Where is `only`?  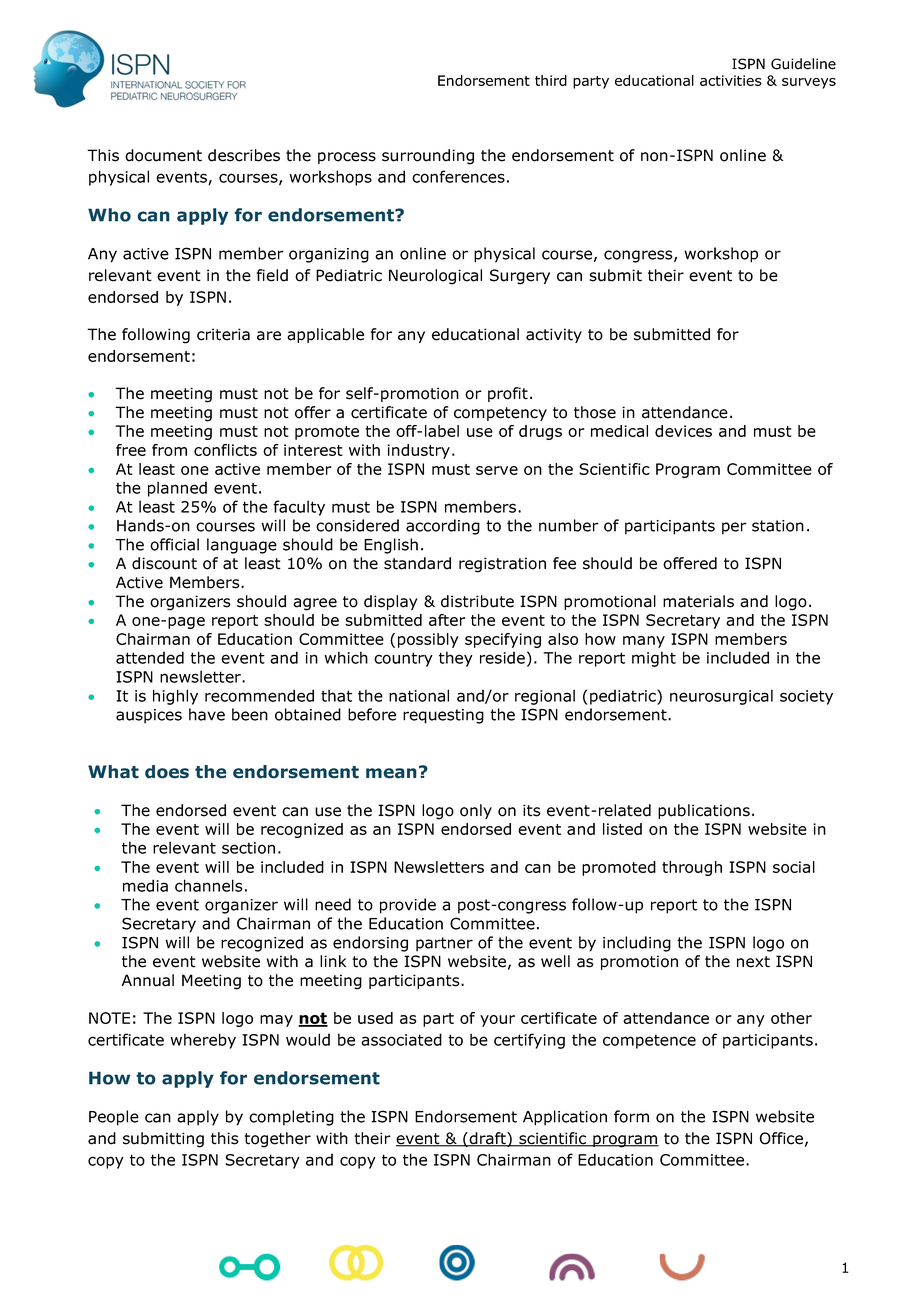 only is located at coordinates (476, 811).
